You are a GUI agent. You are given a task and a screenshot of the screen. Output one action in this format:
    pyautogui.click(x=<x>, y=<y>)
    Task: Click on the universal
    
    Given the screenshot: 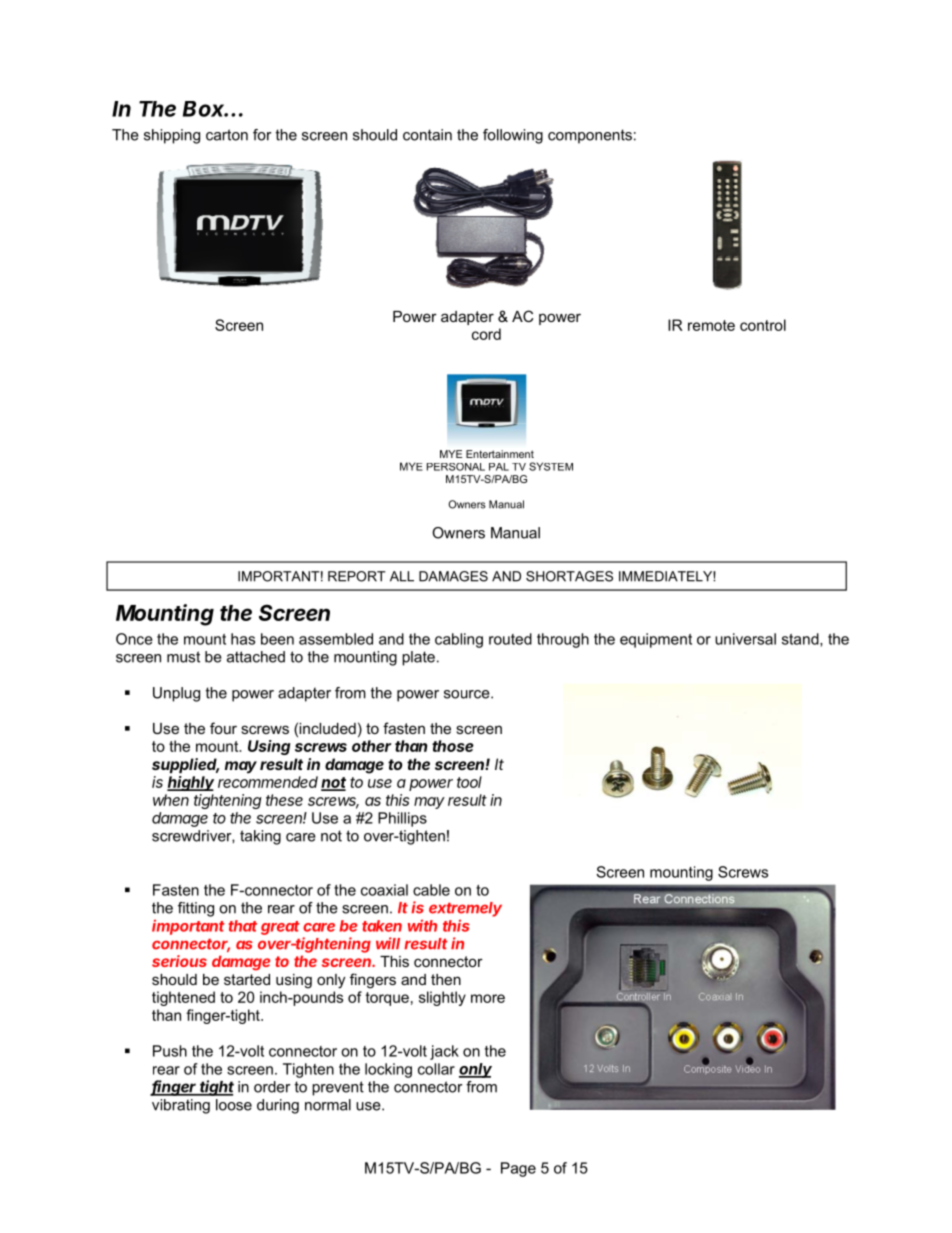 What is the action you would take?
    pyautogui.click(x=745, y=639)
